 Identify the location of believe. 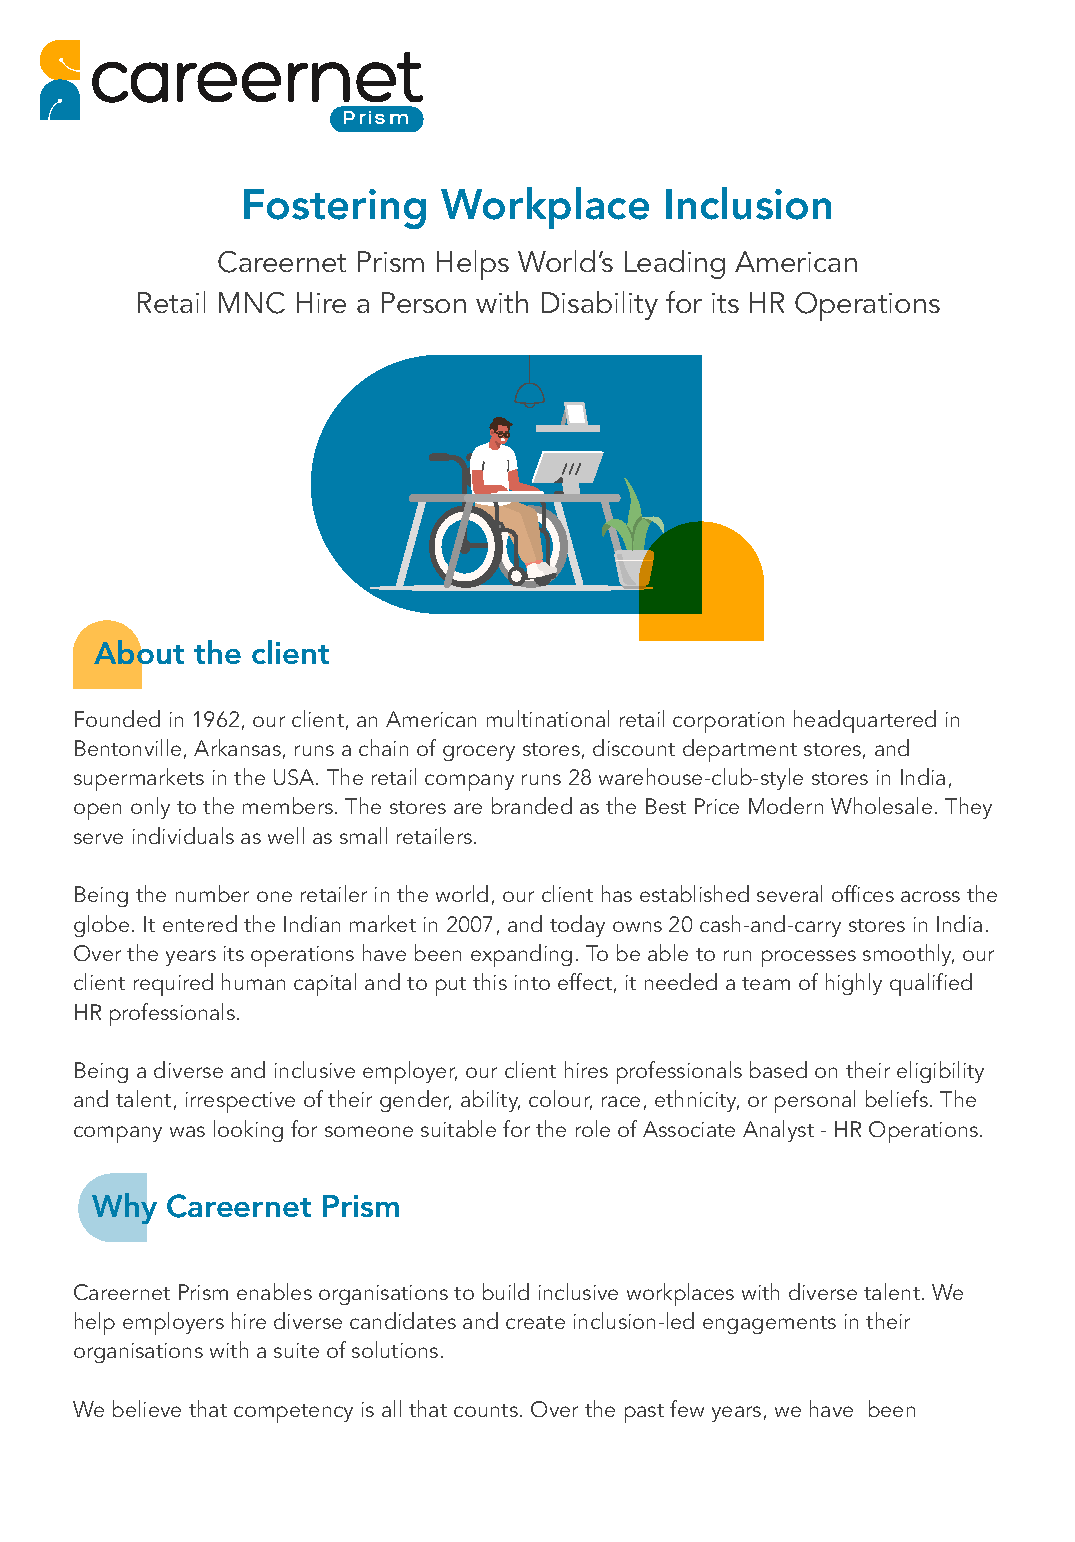
(147, 1408).
